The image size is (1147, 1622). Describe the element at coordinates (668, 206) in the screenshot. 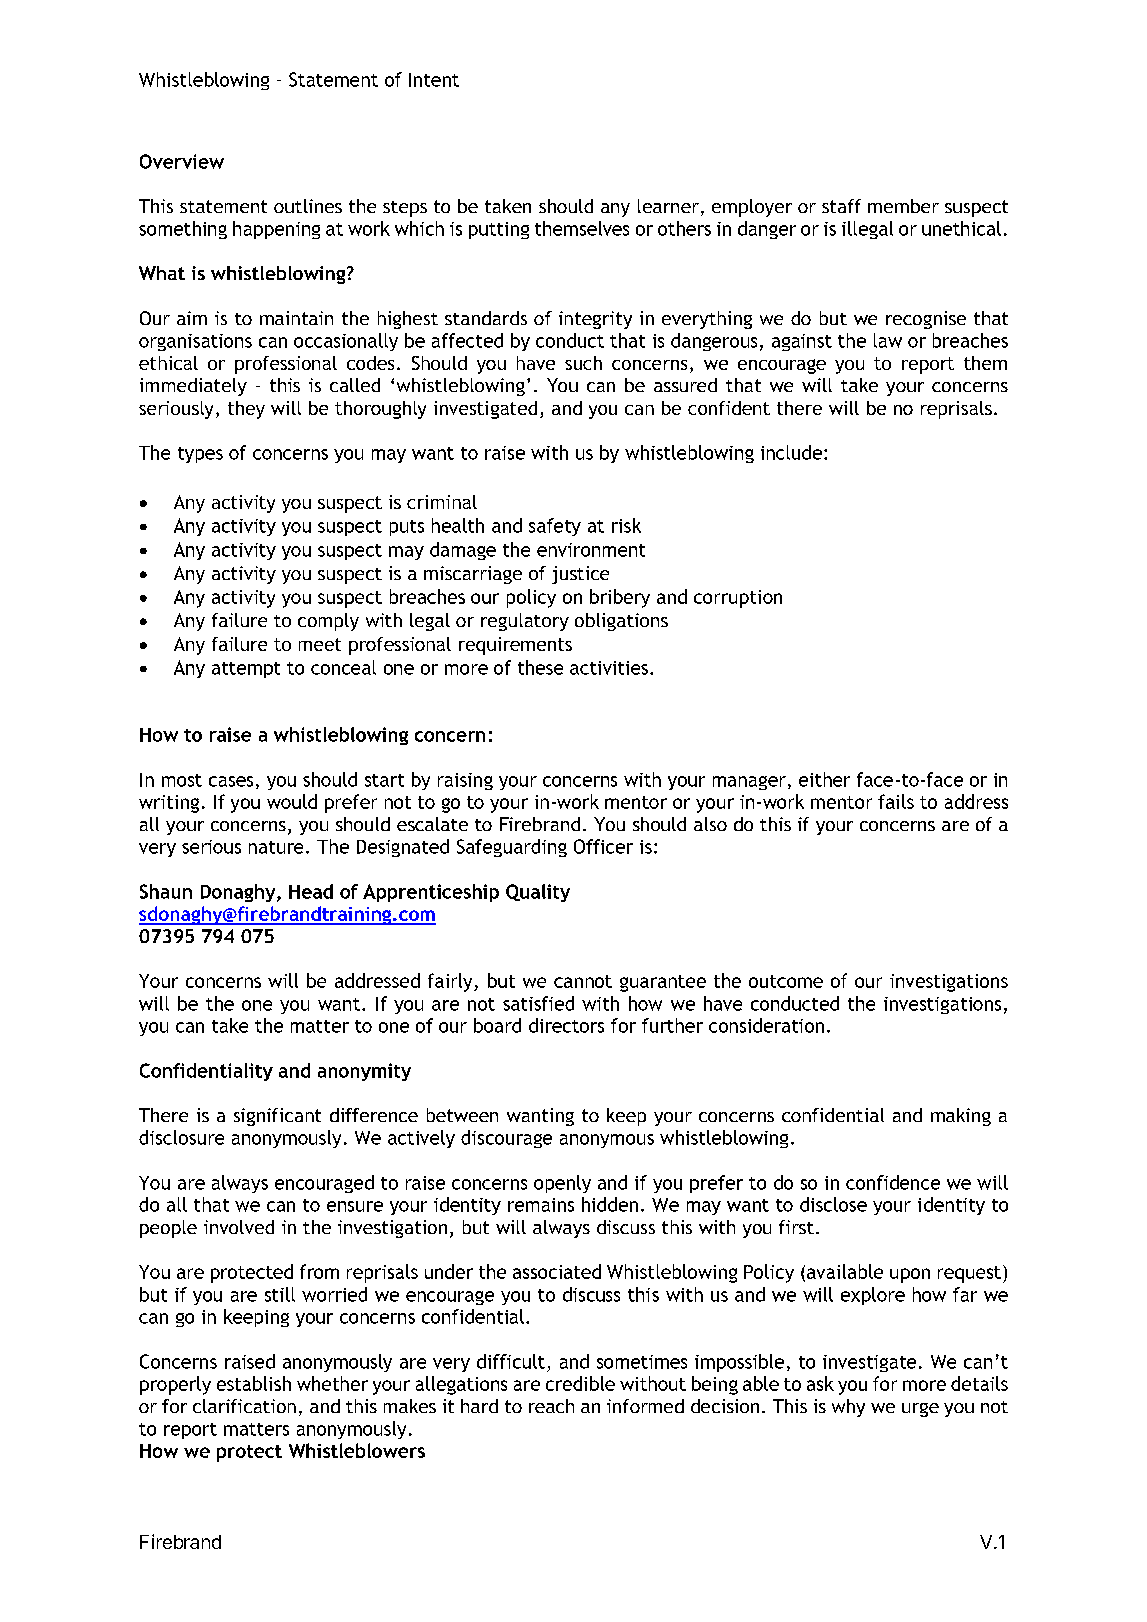

I see `learner` at that location.
